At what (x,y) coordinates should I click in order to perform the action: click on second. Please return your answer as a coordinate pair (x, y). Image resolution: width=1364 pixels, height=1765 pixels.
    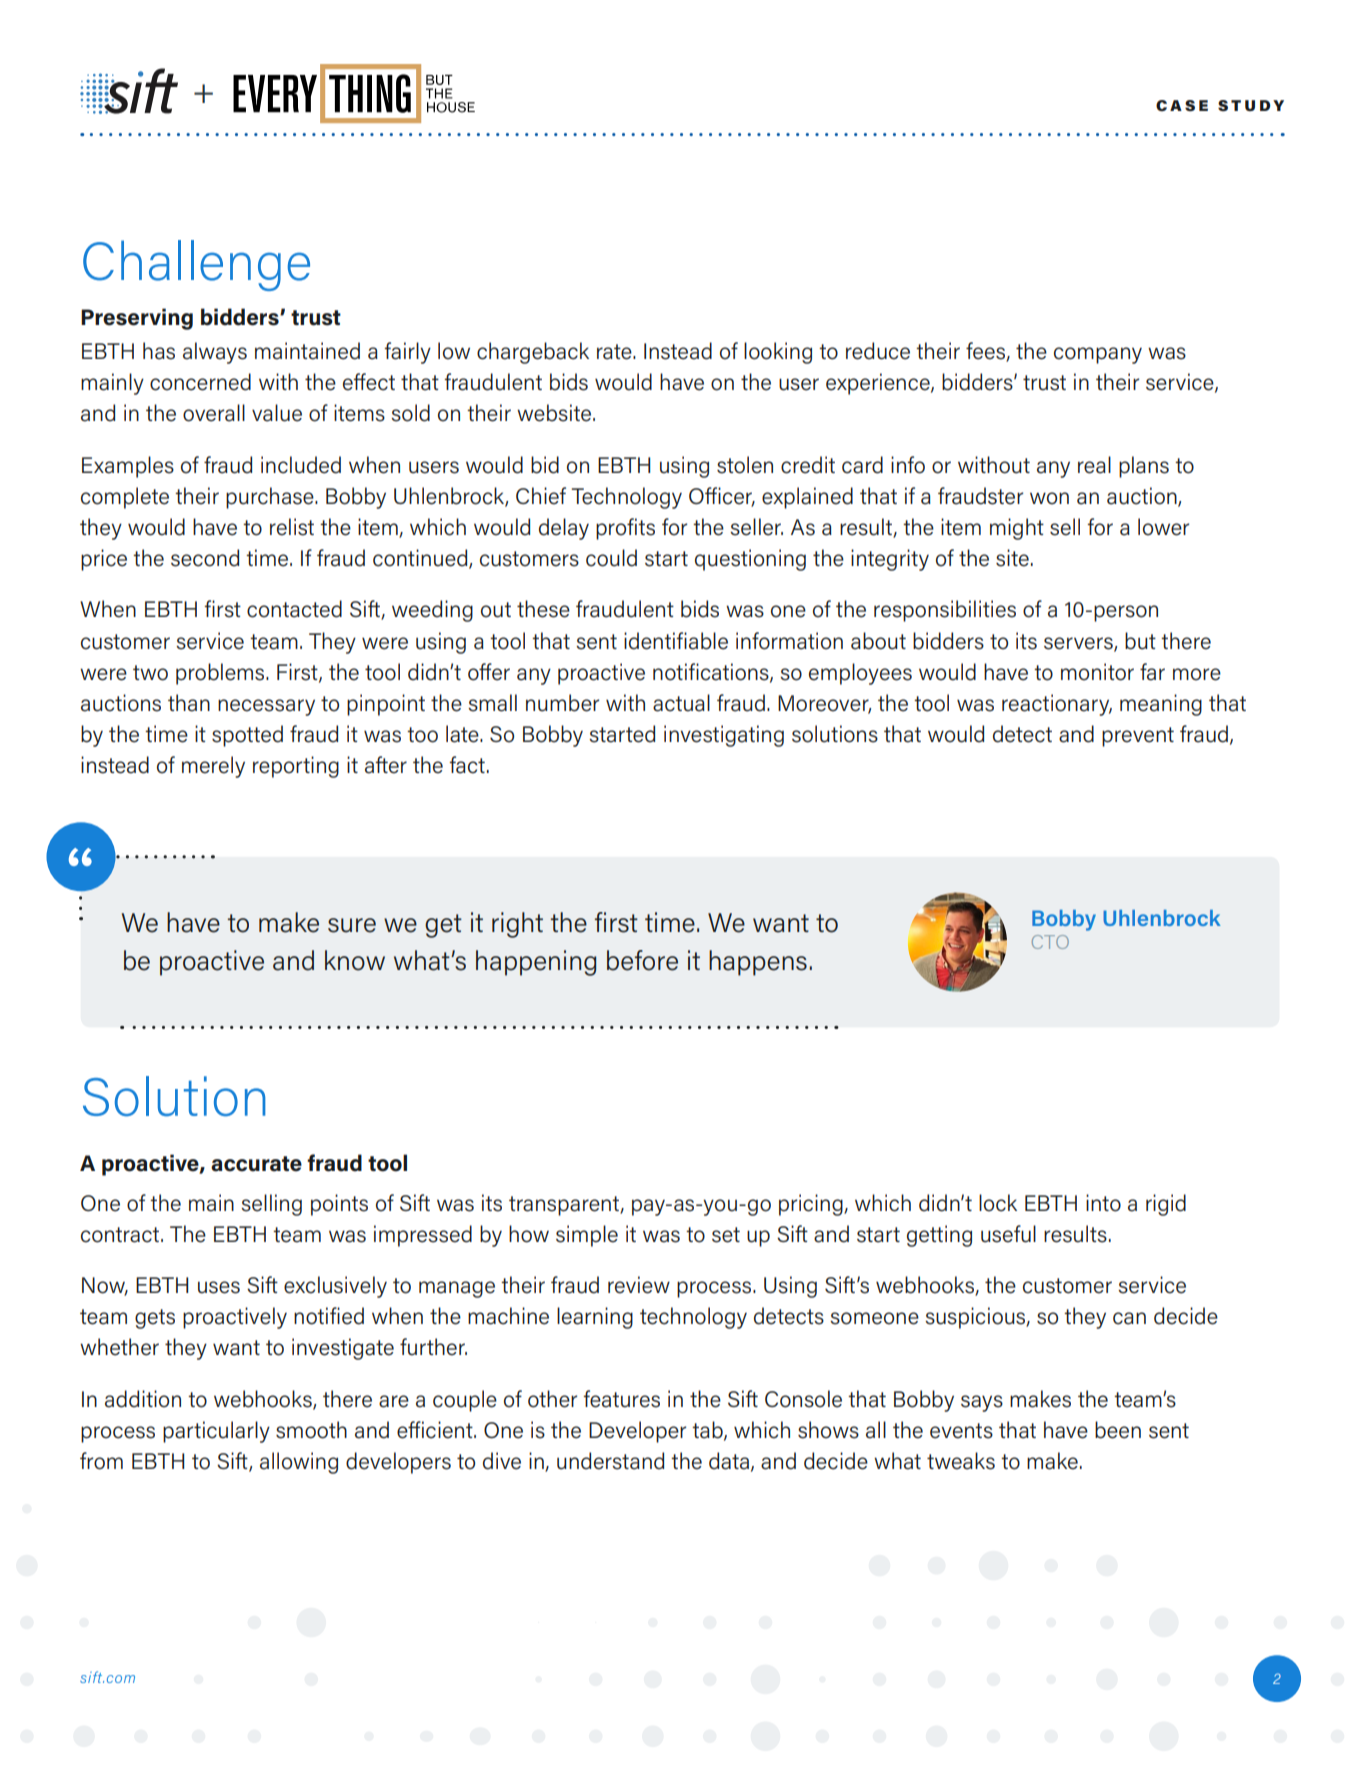
    Looking at the image, I should click on (205, 558).
